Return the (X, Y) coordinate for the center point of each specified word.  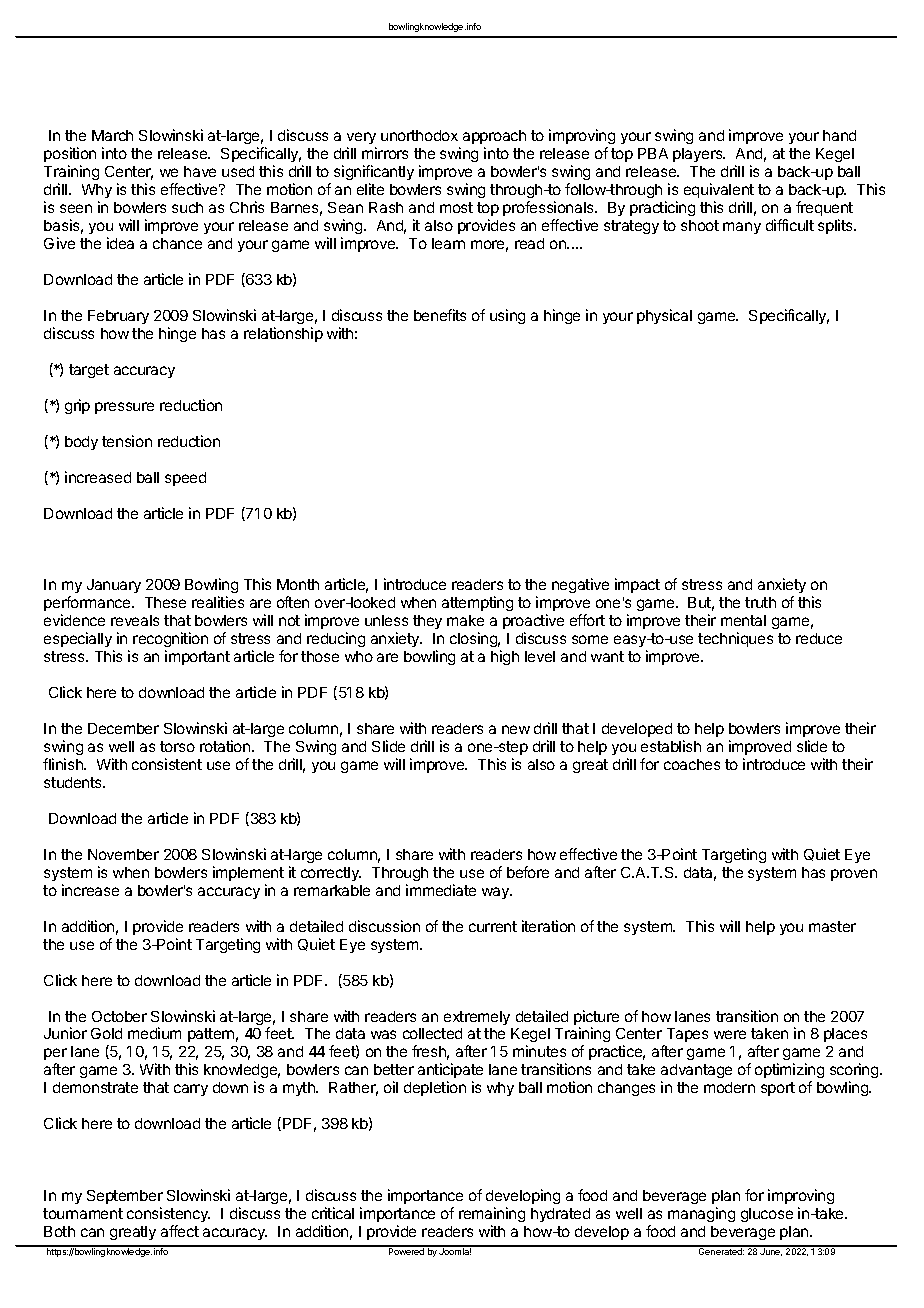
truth (760, 602)
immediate (441, 890)
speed (185, 479)
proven (854, 875)
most (456, 207)
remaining (492, 1214)
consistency (168, 1214)
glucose (767, 1215)
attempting (477, 603)
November (123, 854)
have (200, 171)
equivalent (719, 192)
